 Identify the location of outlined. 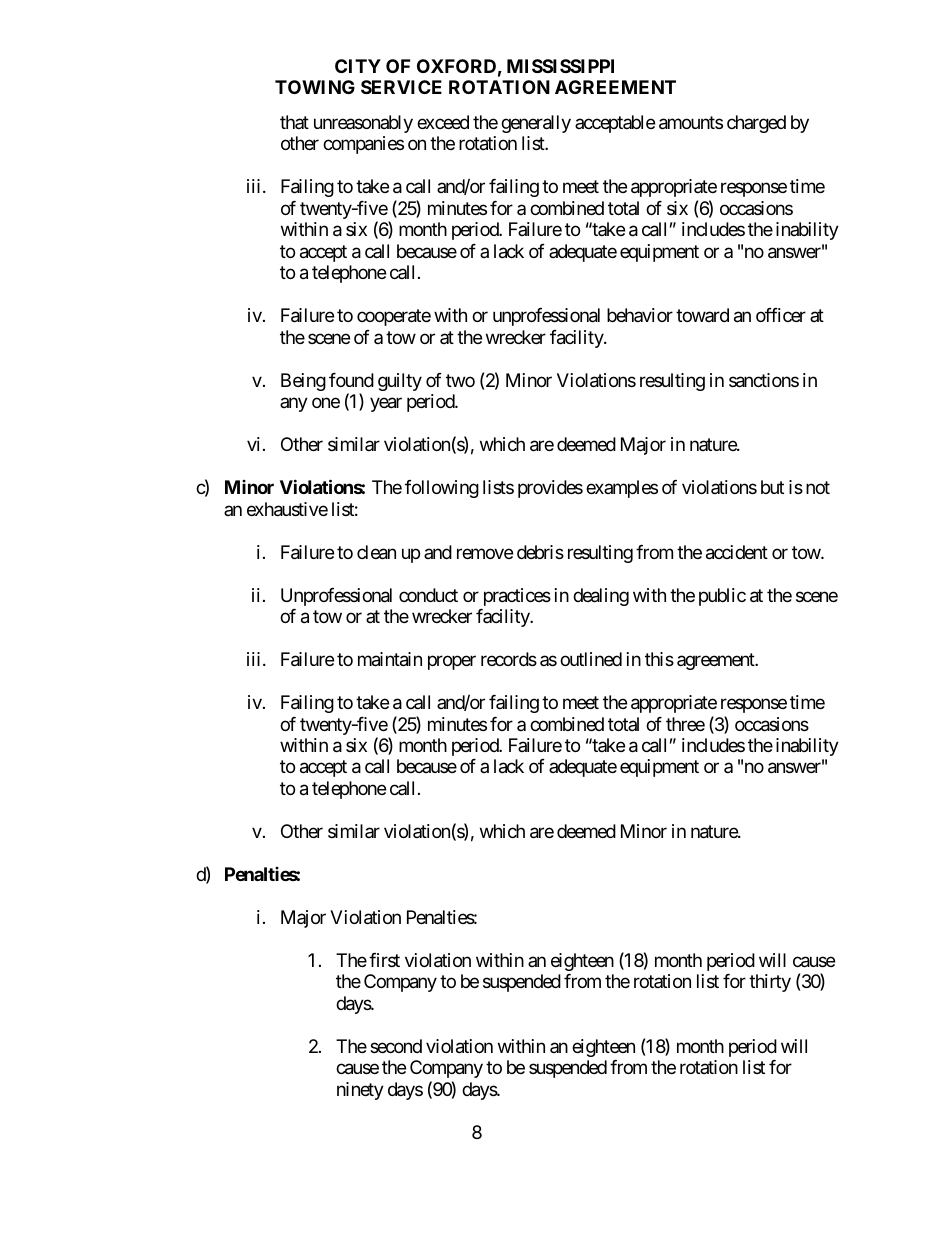
(591, 659).
